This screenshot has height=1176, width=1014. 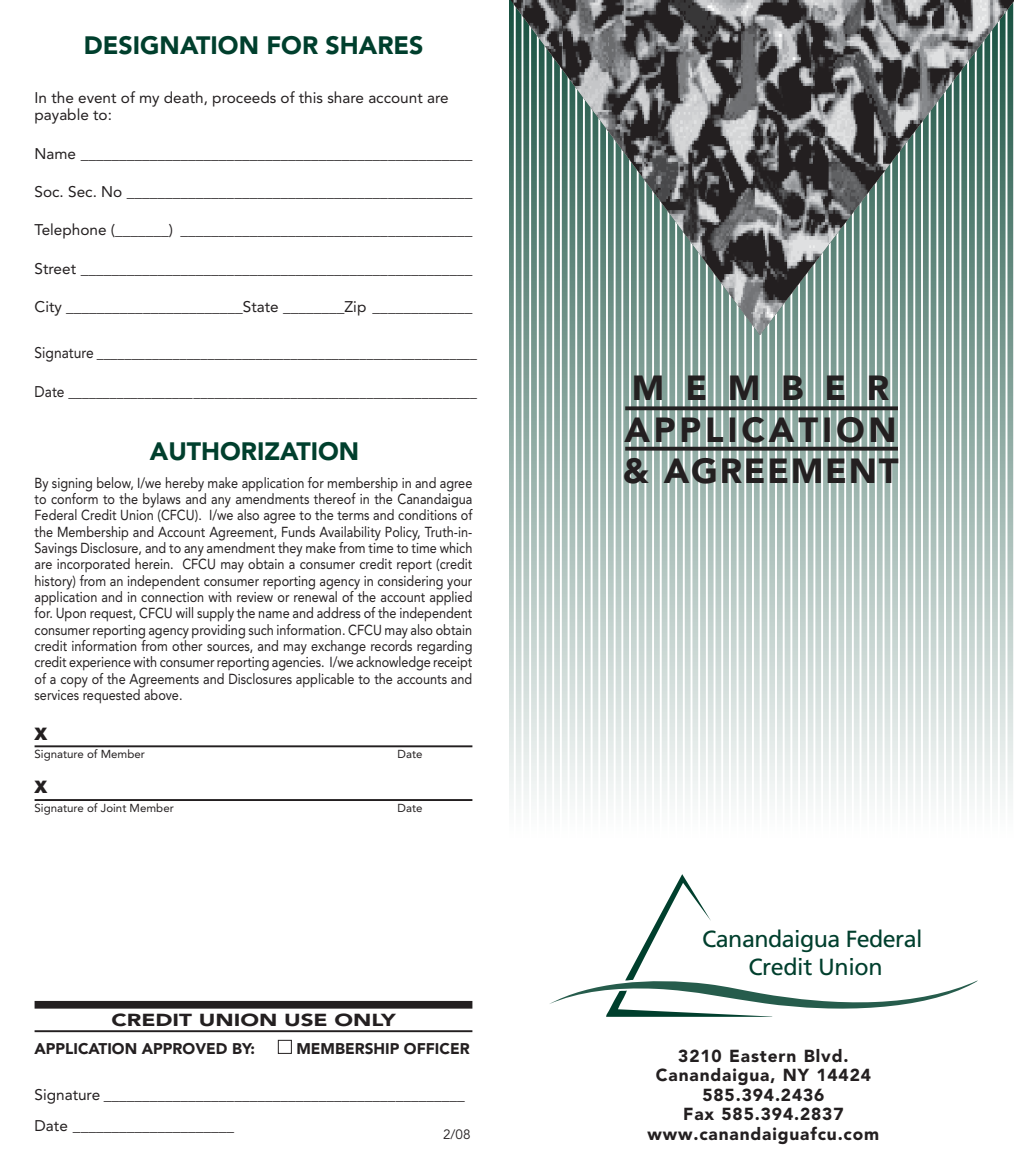 I want to click on which, so click(x=456, y=547).
